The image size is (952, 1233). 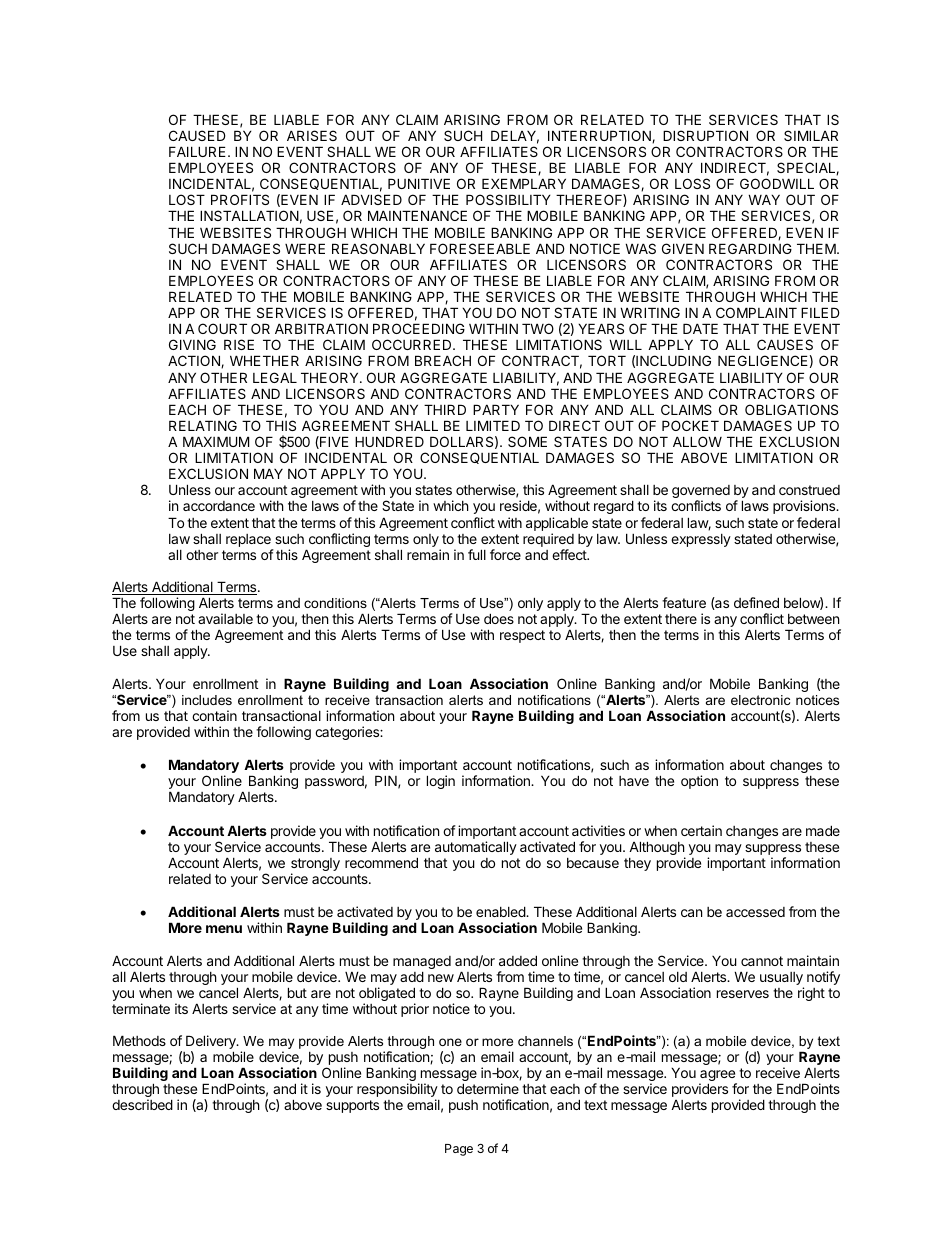 What do you see at coordinates (142, 1104) in the image?
I see `described` at bounding box center [142, 1104].
